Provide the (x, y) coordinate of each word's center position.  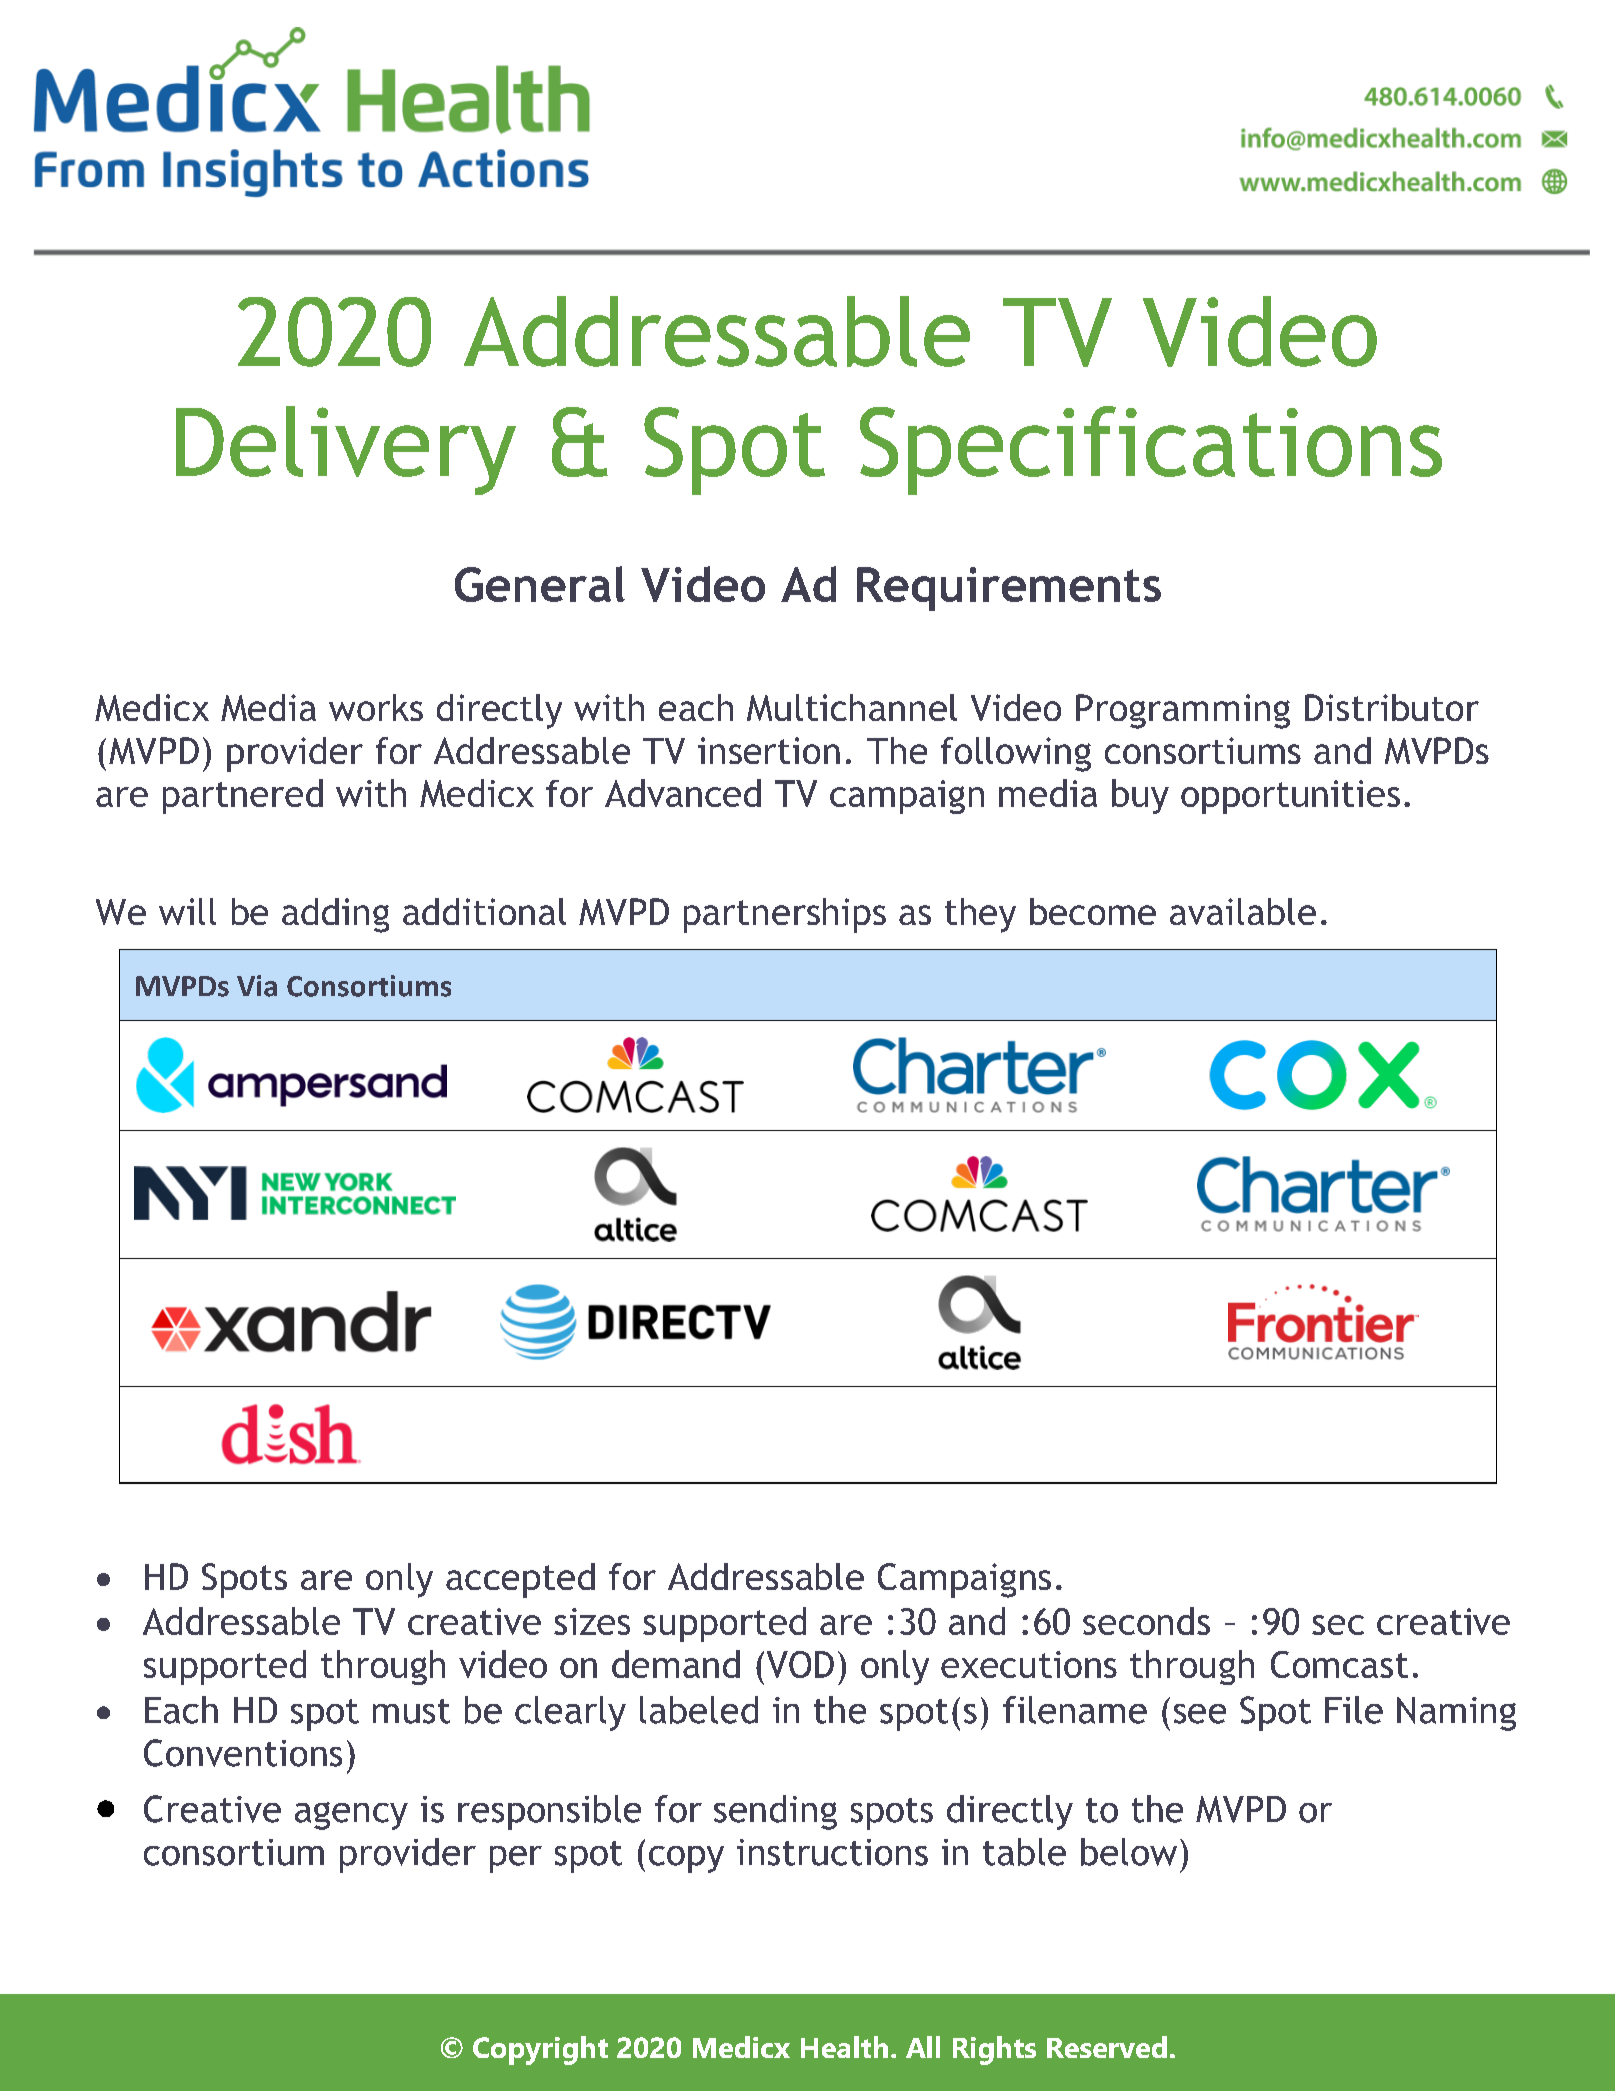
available (1243, 911)
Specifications (1151, 450)
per (516, 1859)
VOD (800, 1664)
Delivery (346, 450)
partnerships (785, 915)
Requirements (1009, 589)
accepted (520, 1580)
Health (844, 2047)
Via (257, 986)
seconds (1146, 1621)
